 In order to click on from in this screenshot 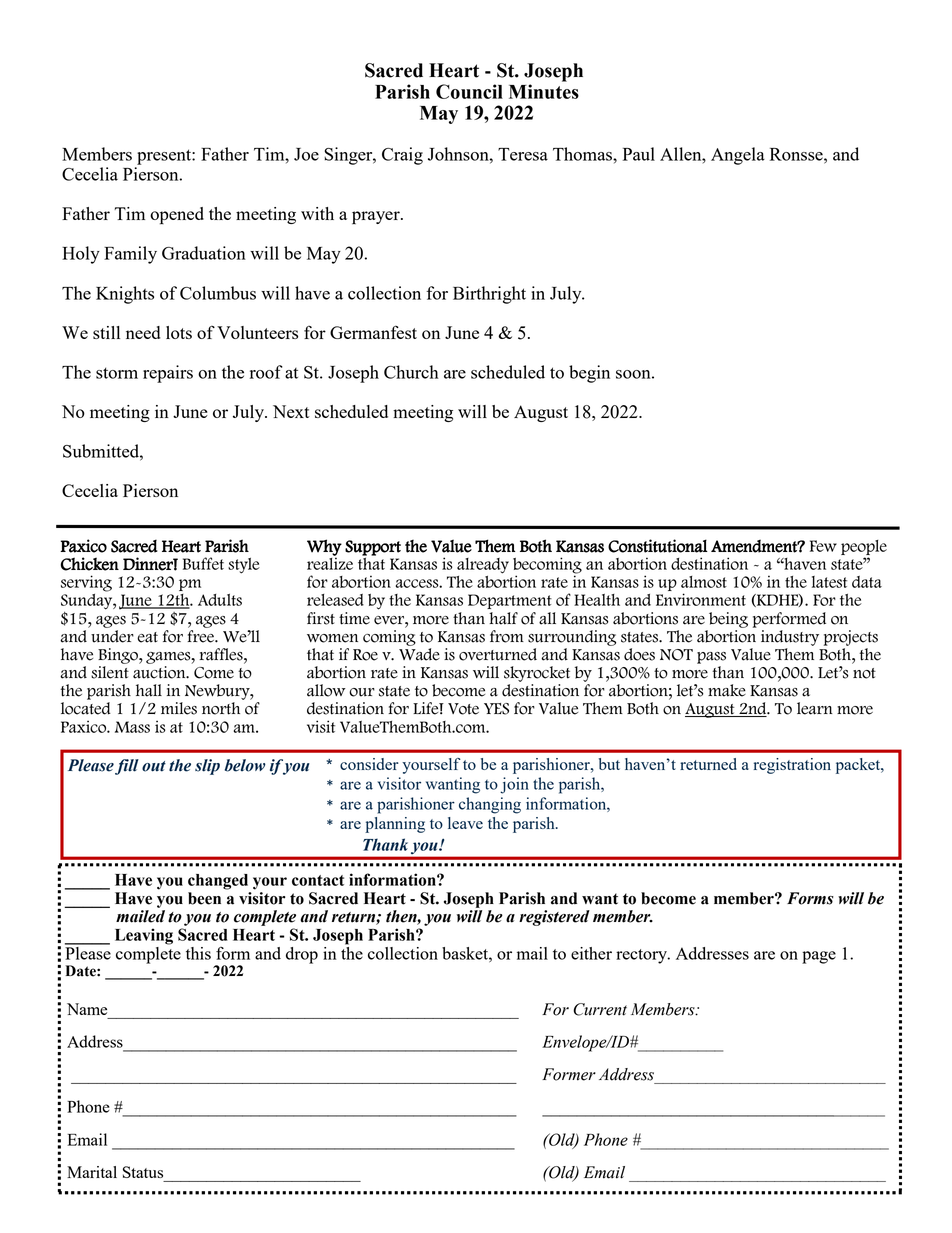, I will do `click(507, 636)`.
